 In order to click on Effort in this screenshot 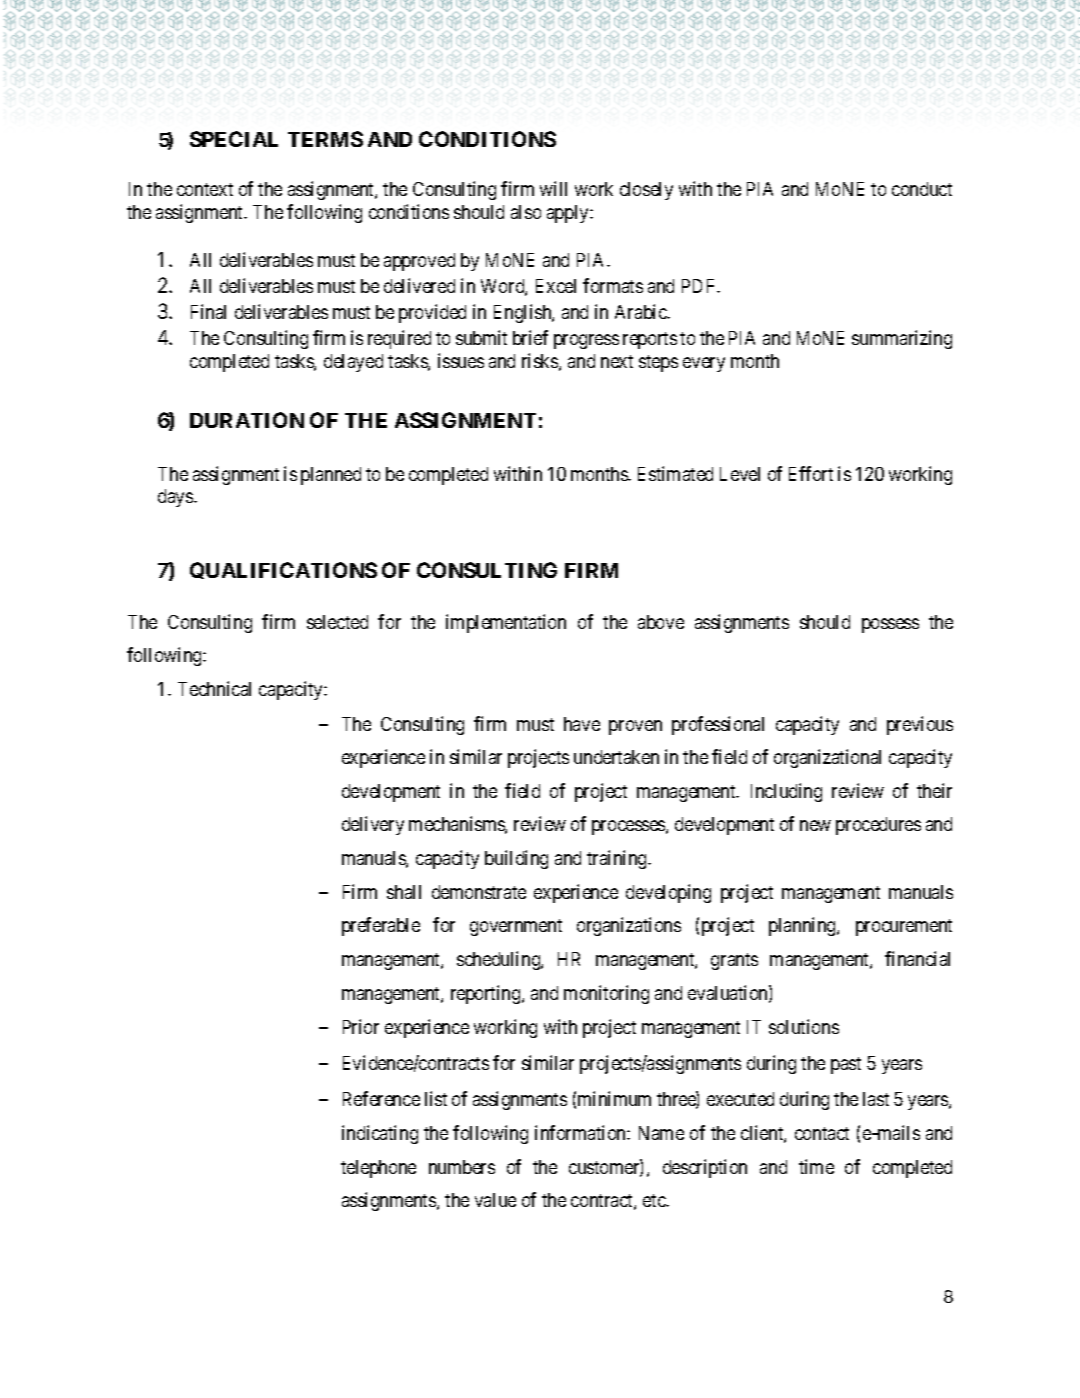, I will do `click(811, 473)`.
